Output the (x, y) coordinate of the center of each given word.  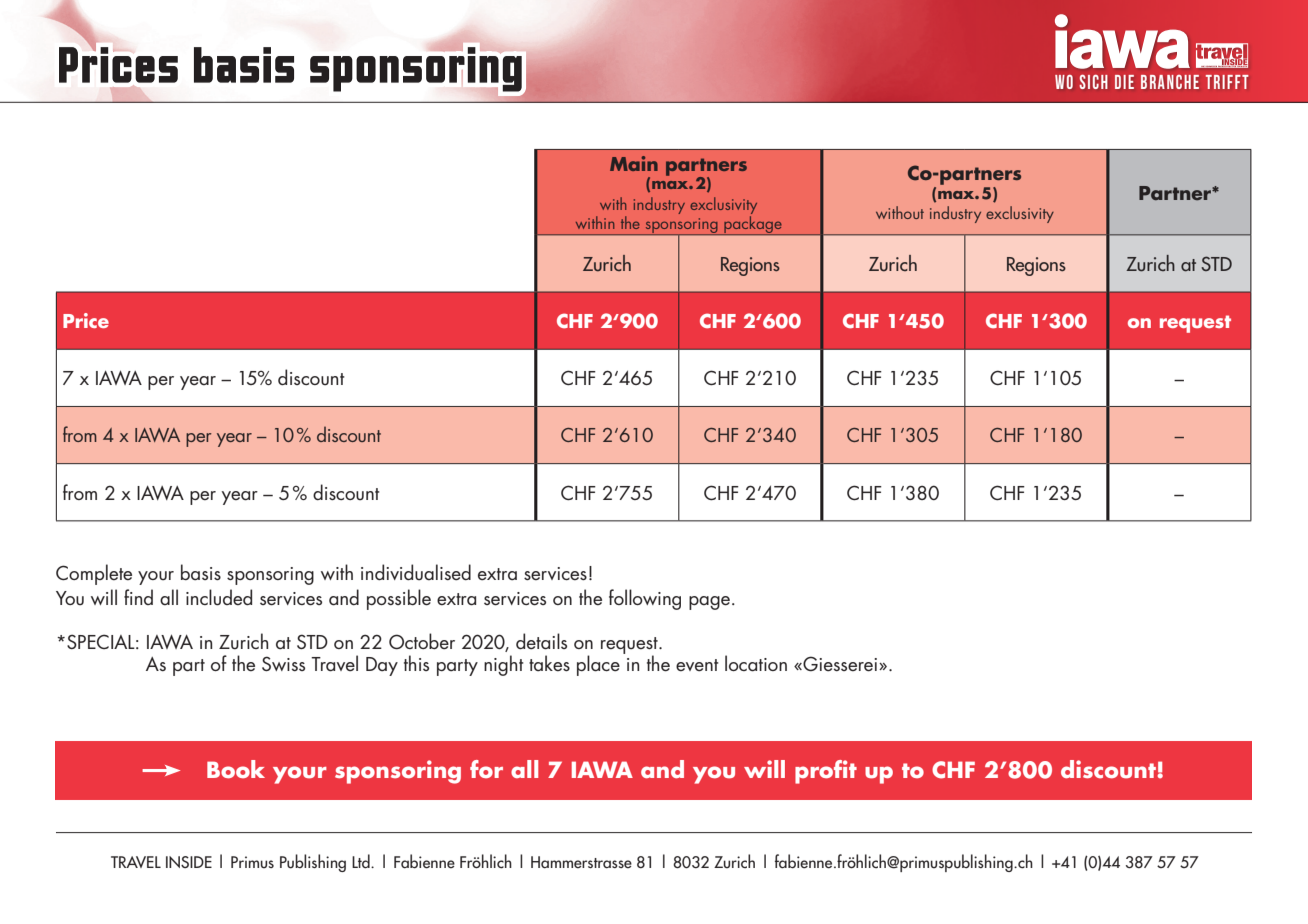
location (756, 663)
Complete (94, 574)
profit (826, 772)
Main (634, 163)
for (486, 769)
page (711, 603)
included (219, 597)
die (1124, 82)
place (598, 665)
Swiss (283, 663)
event (697, 665)
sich (1093, 81)
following (645, 599)
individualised (416, 572)
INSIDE (189, 862)
